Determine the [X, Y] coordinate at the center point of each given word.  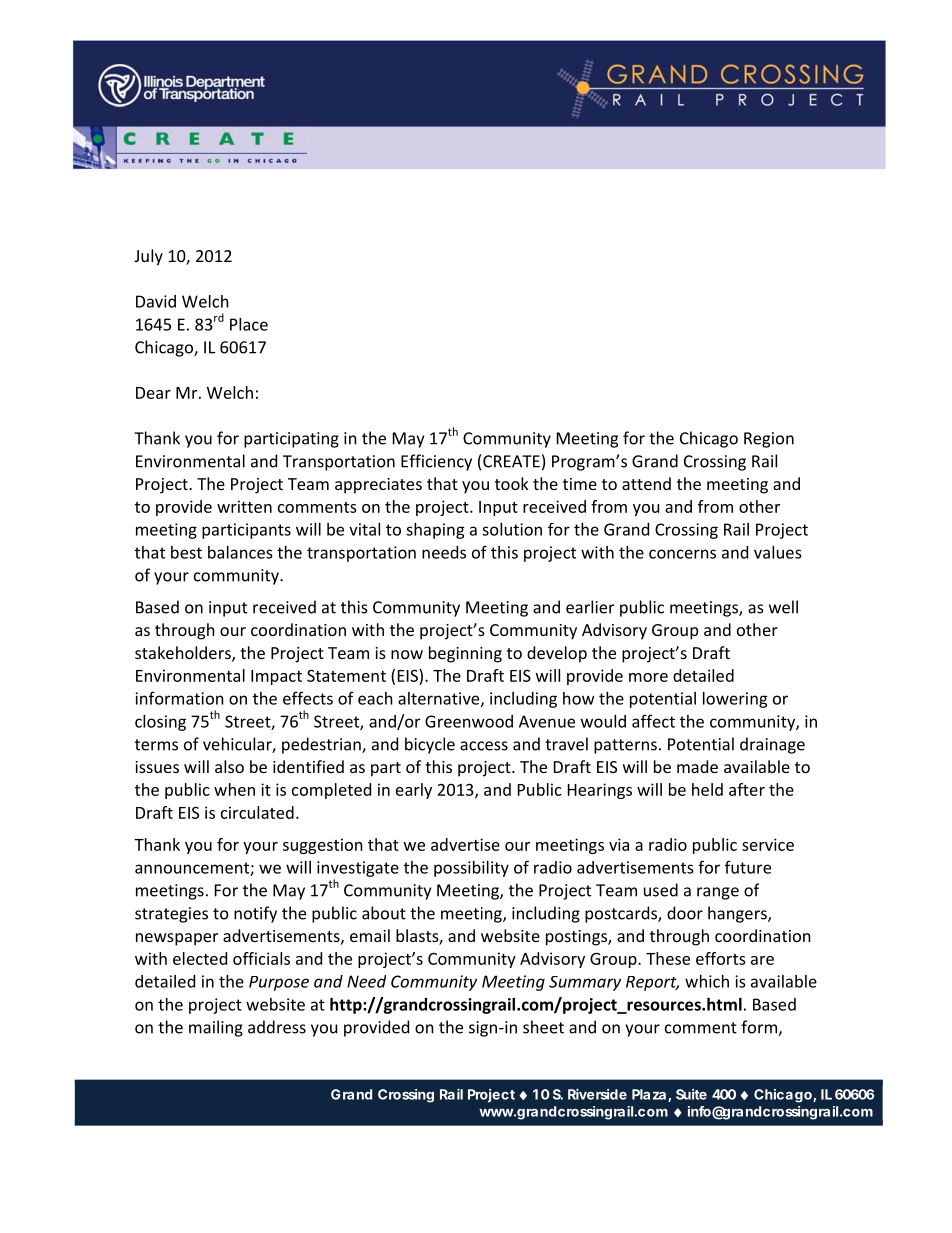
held [707, 789]
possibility [471, 869]
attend [646, 483]
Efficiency [436, 462]
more [648, 677]
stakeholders [184, 654]
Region [769, 440]
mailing [216, 1028]
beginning [465, 654]
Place [249, 324]
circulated [257, 812]
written [244, 506]
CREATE [511, 461]
